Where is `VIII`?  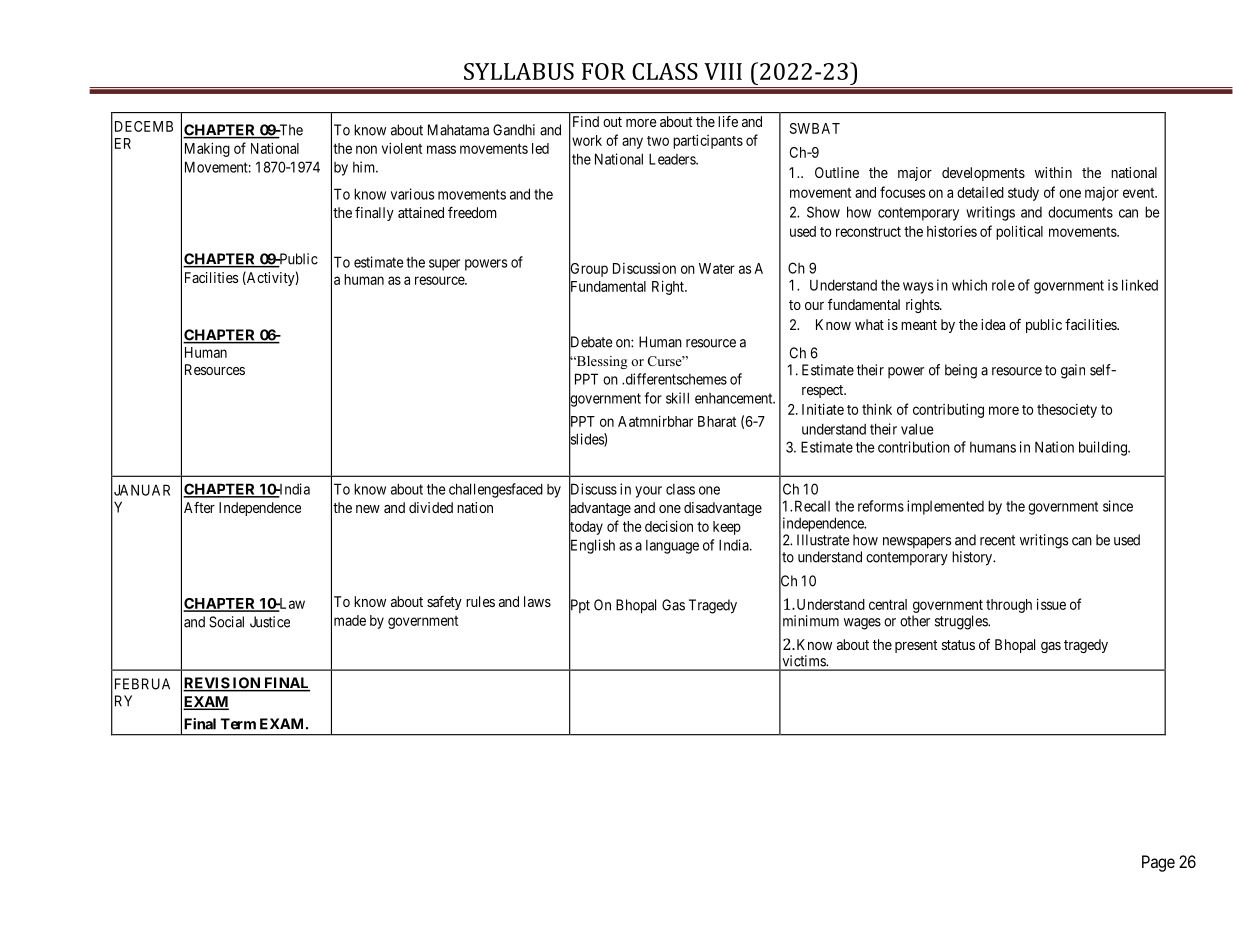 VIII is located at coordinates (723, 71).
